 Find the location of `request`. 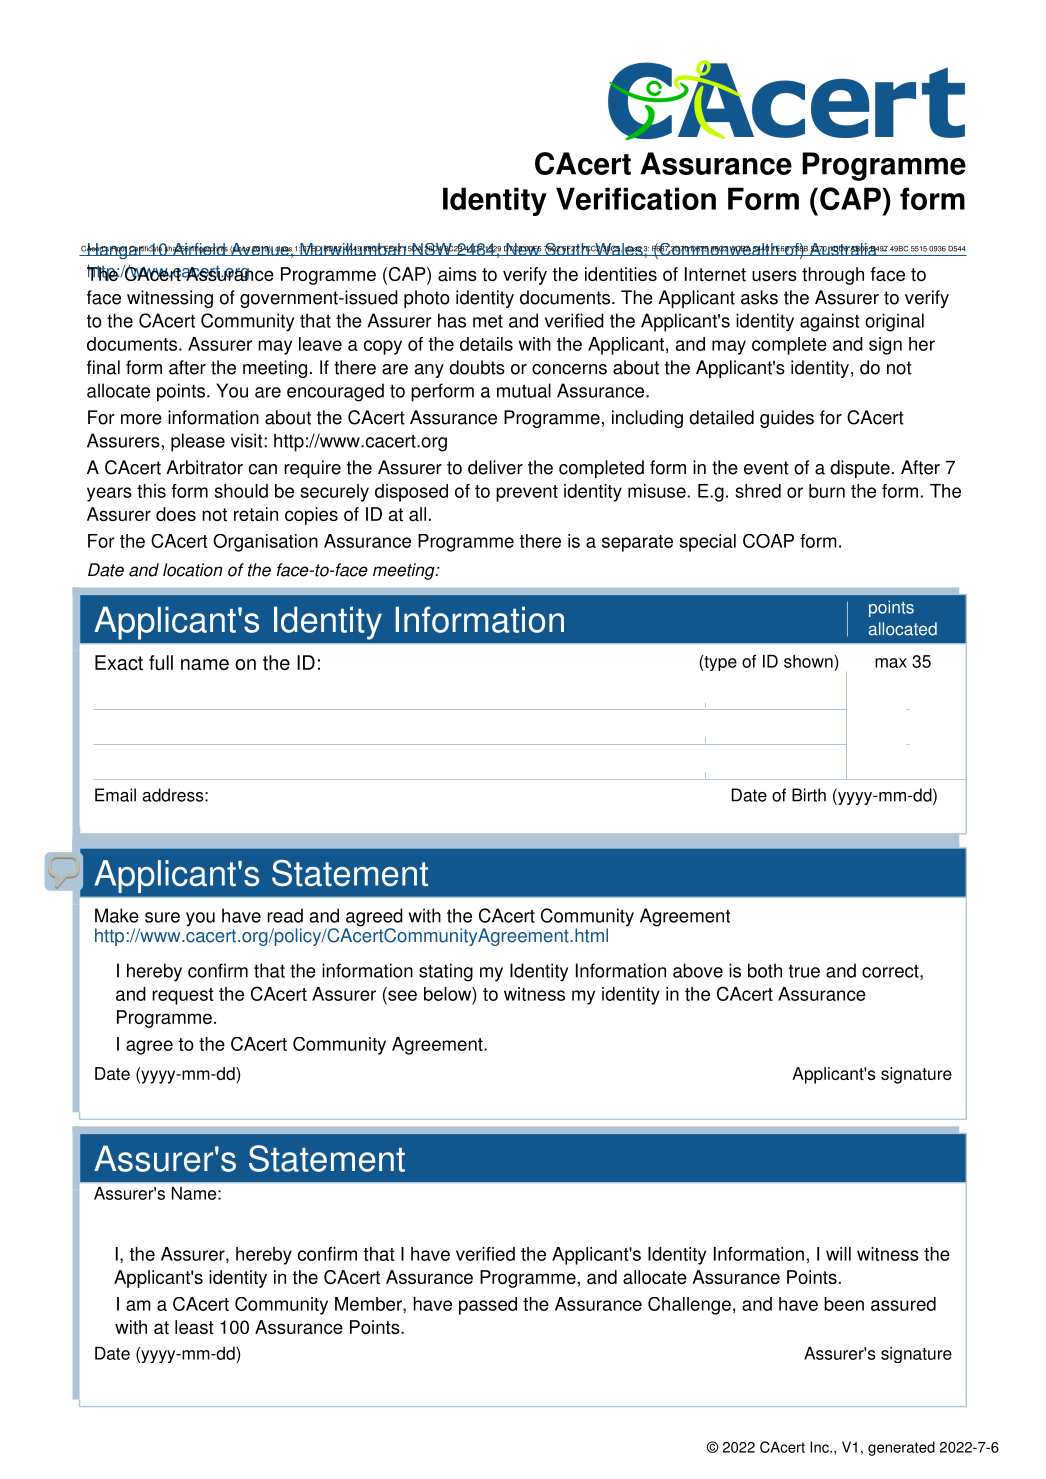

request is located at coordinates (183, 996).
